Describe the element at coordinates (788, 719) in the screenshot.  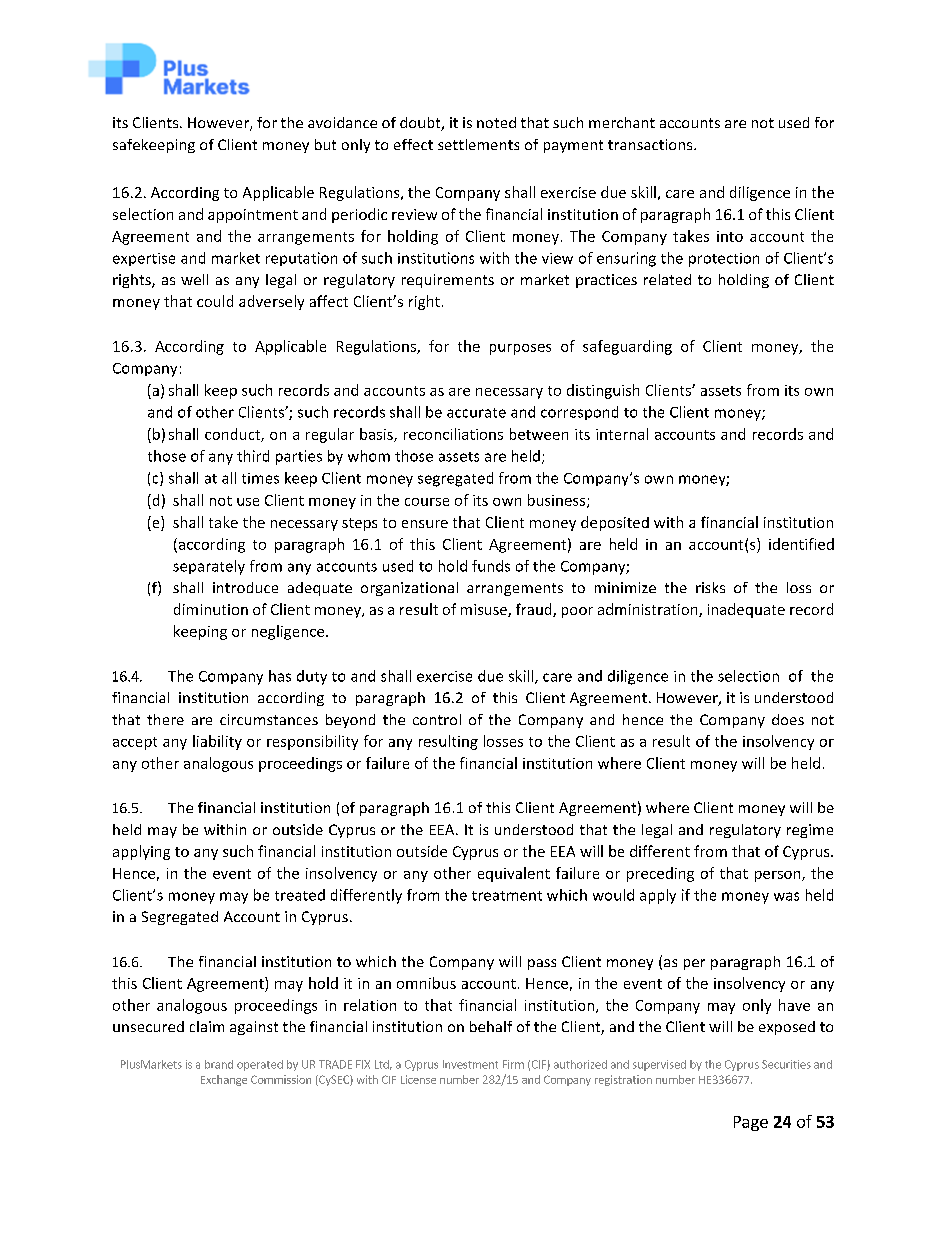
I see `does` at that location.
